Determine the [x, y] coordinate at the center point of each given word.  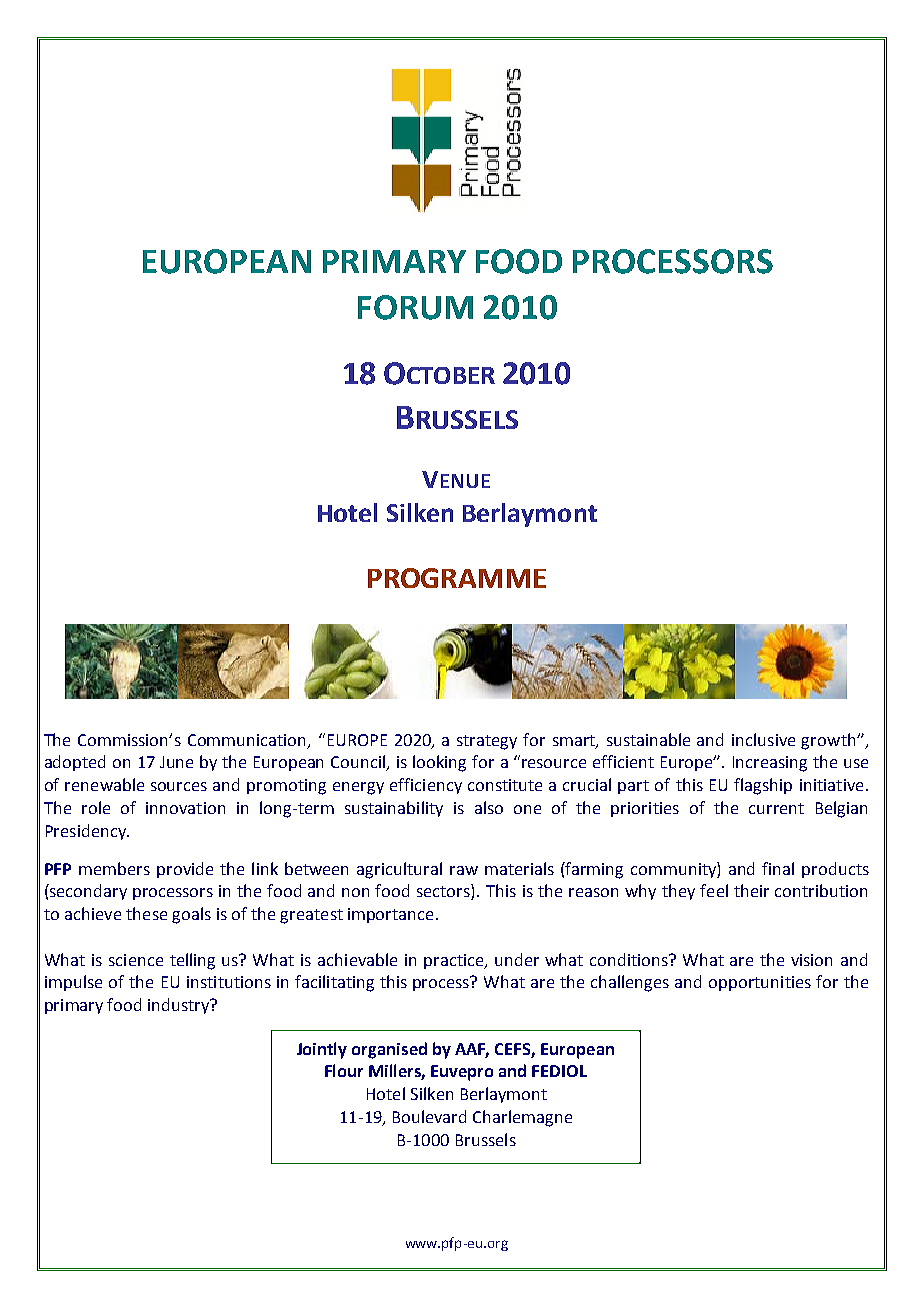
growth [829, 741]
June [176, 762]
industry [179, 1006]
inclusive [763, 739]
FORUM [415, 307]
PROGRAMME [457, 578]
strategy [487, 742]
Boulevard [429, 1116]
